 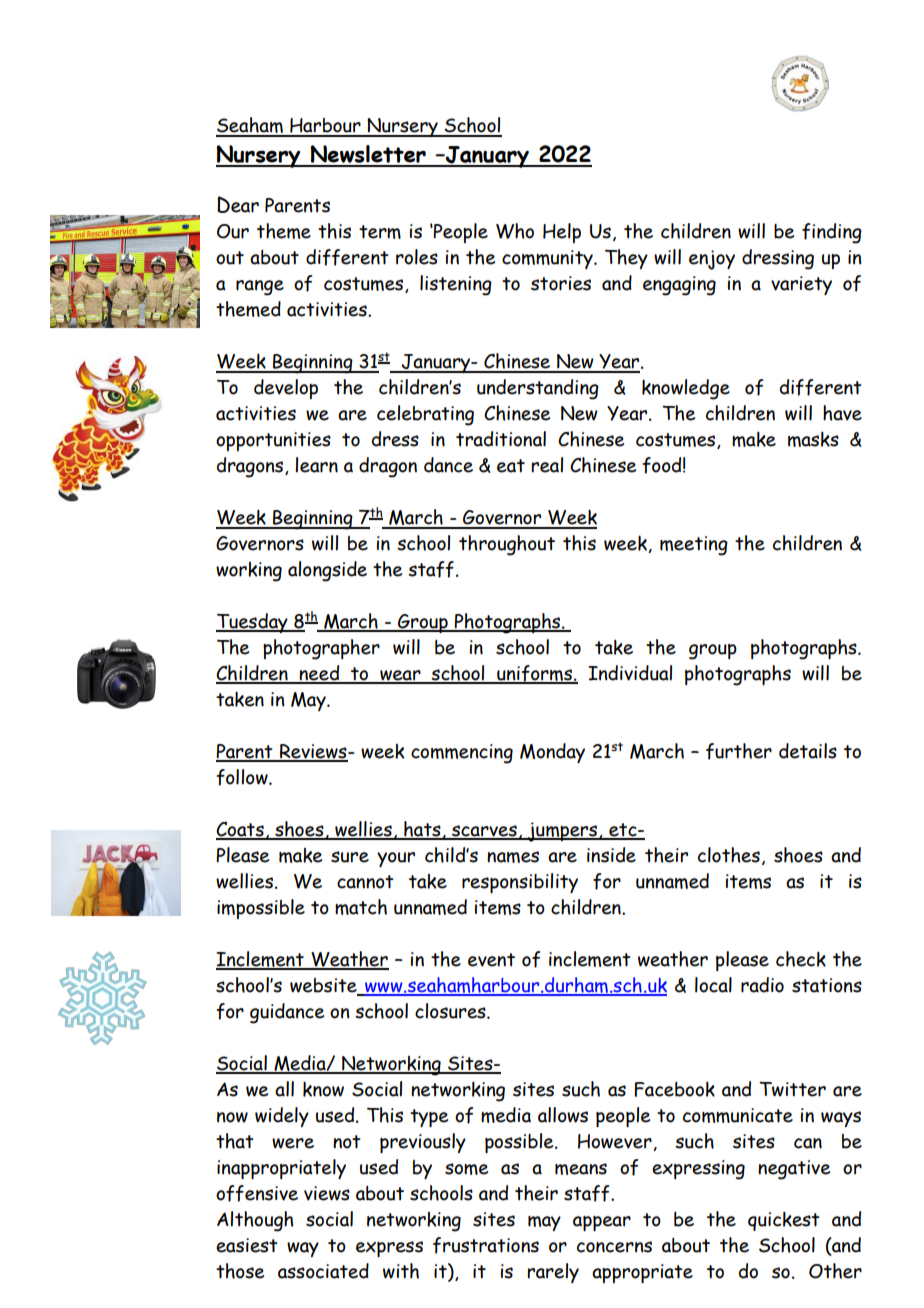 I want to click on associated, so click(x=323, y=1271).
